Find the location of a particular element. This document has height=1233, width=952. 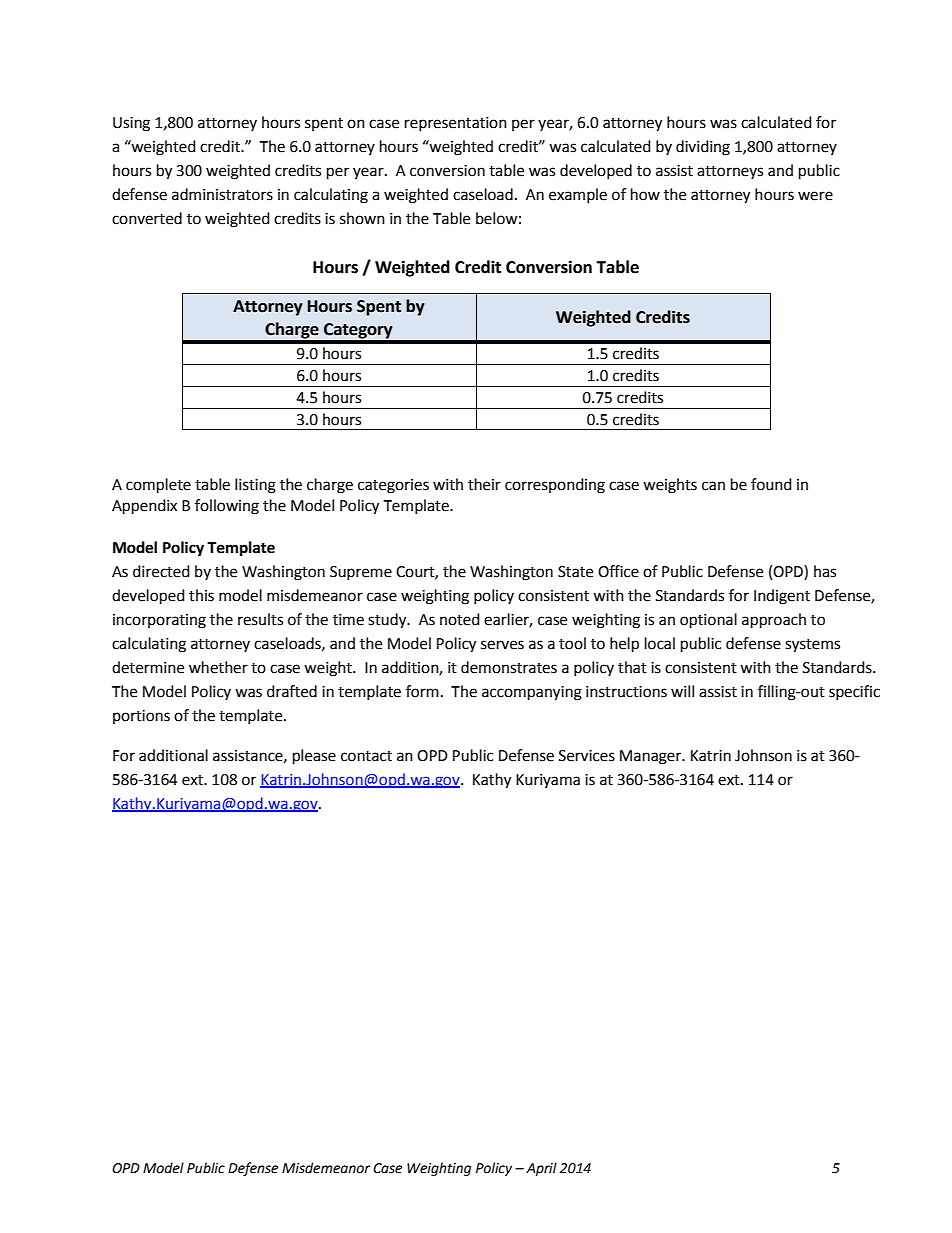

Manager is located at coordinates (652, 757).
